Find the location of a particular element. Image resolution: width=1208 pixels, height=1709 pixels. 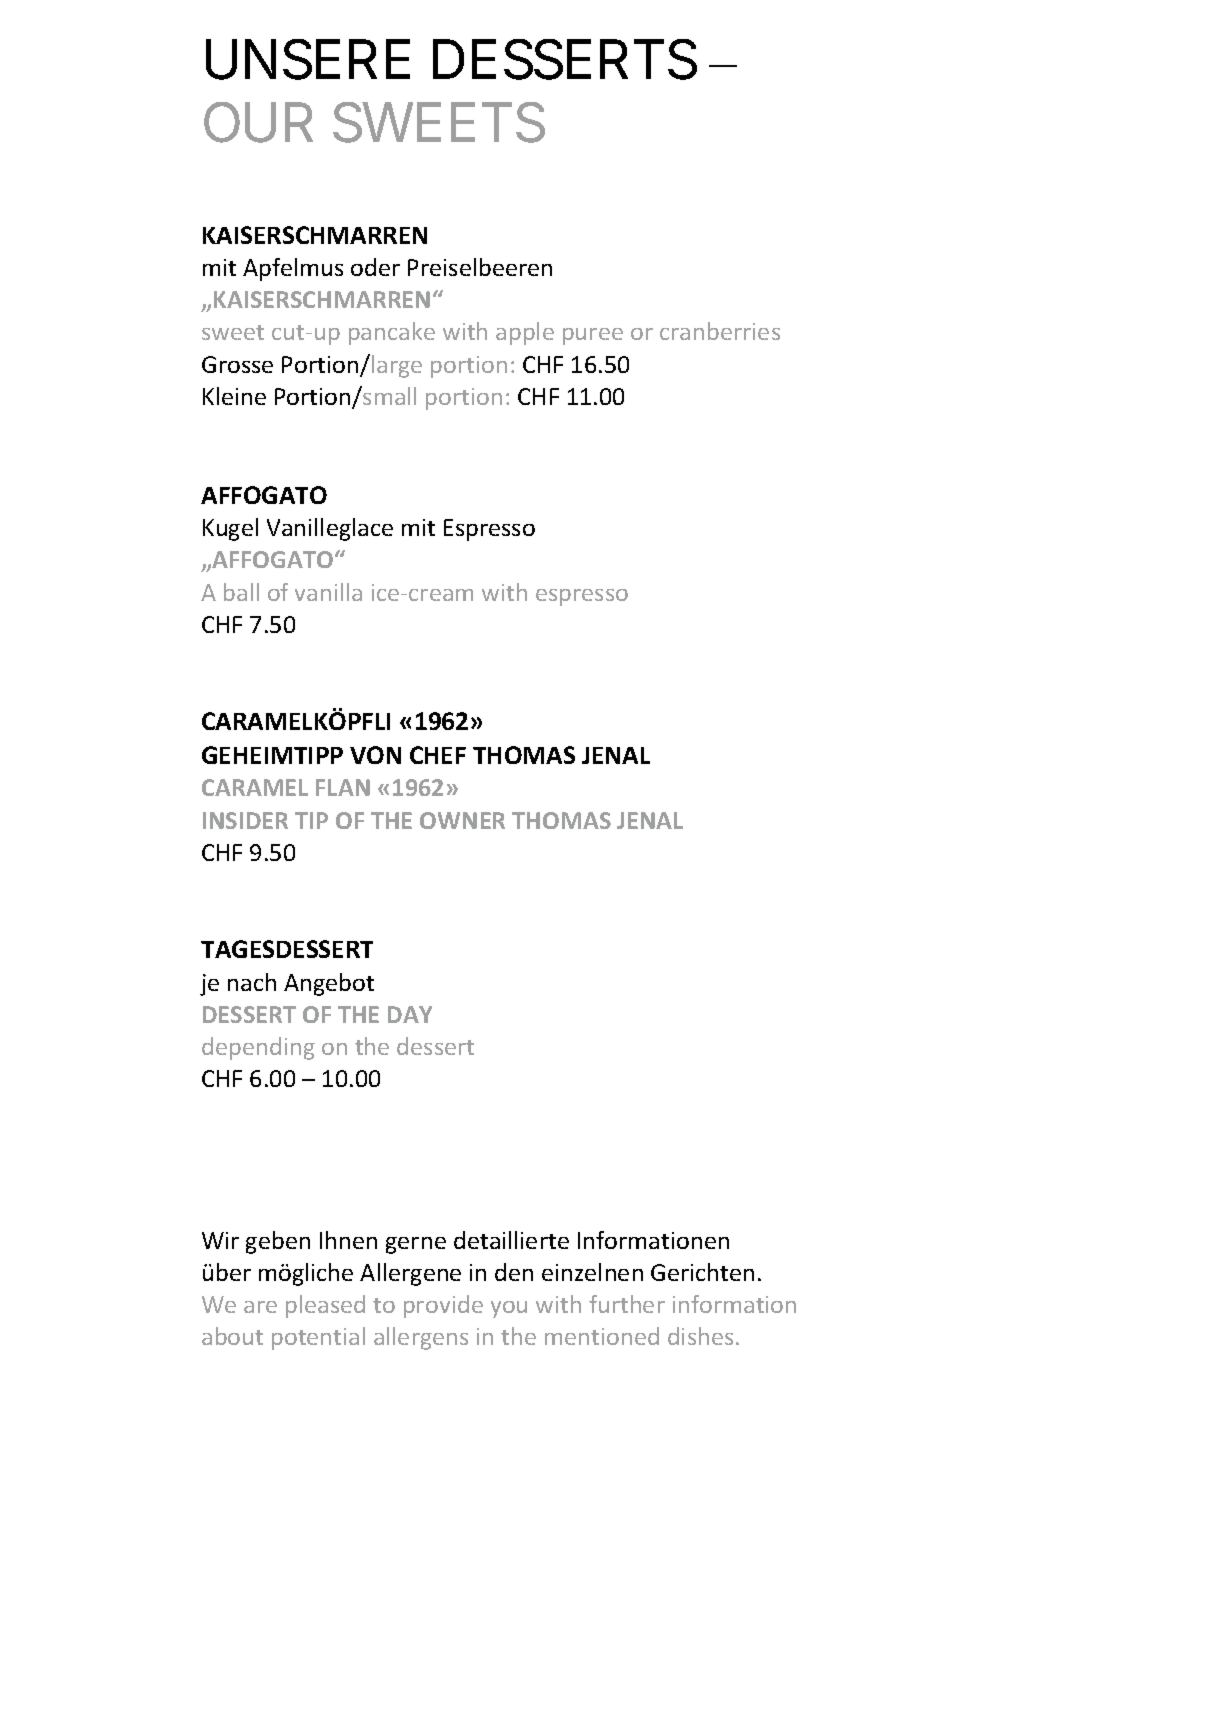

apple is located at coordinates (525, 333).
